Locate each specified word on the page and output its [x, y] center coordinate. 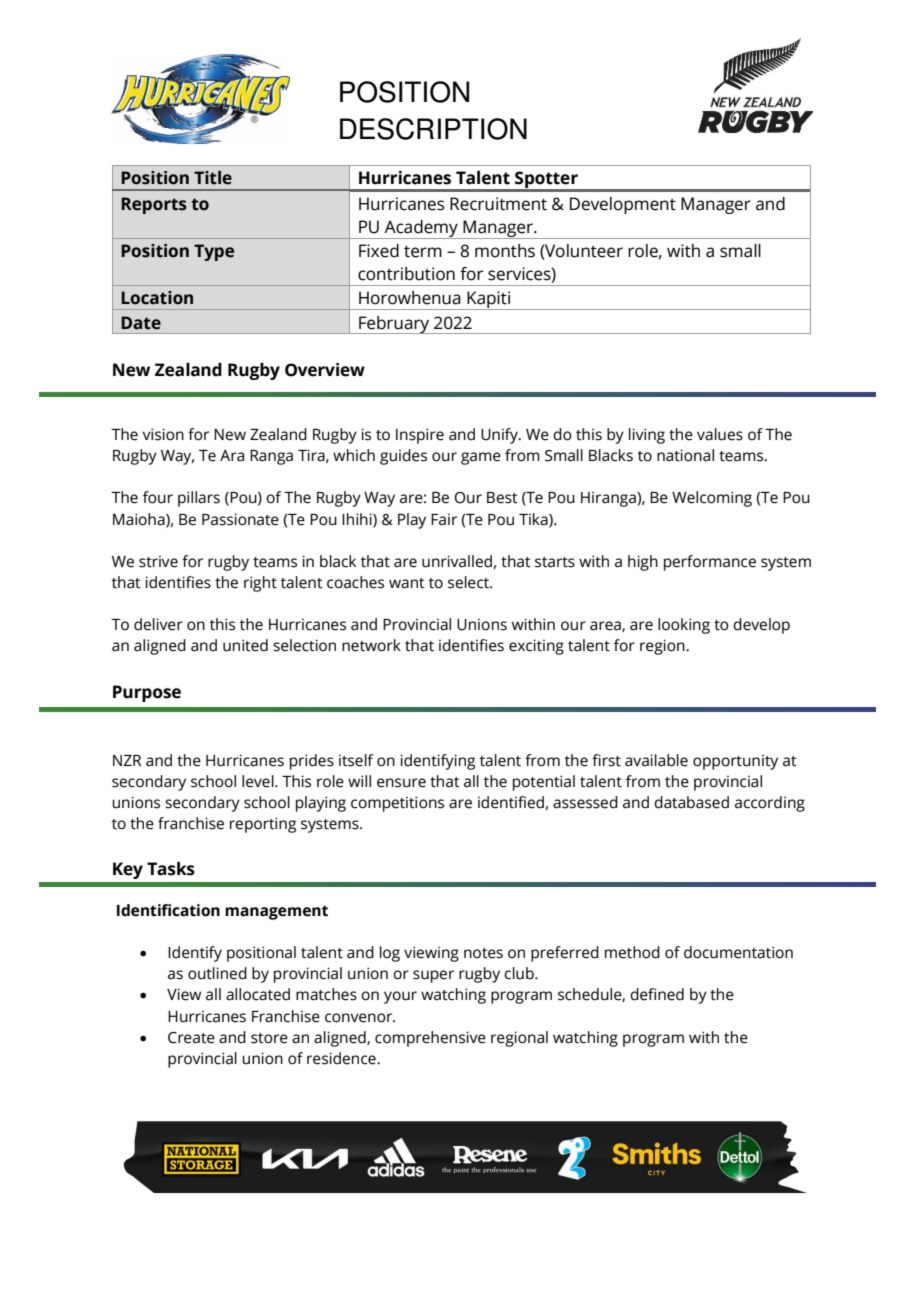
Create [191, 1038]
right [260, 584]
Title [213, 178]
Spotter [546, 181]
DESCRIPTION [433, 129]
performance [710, 563]
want [407, 583]
